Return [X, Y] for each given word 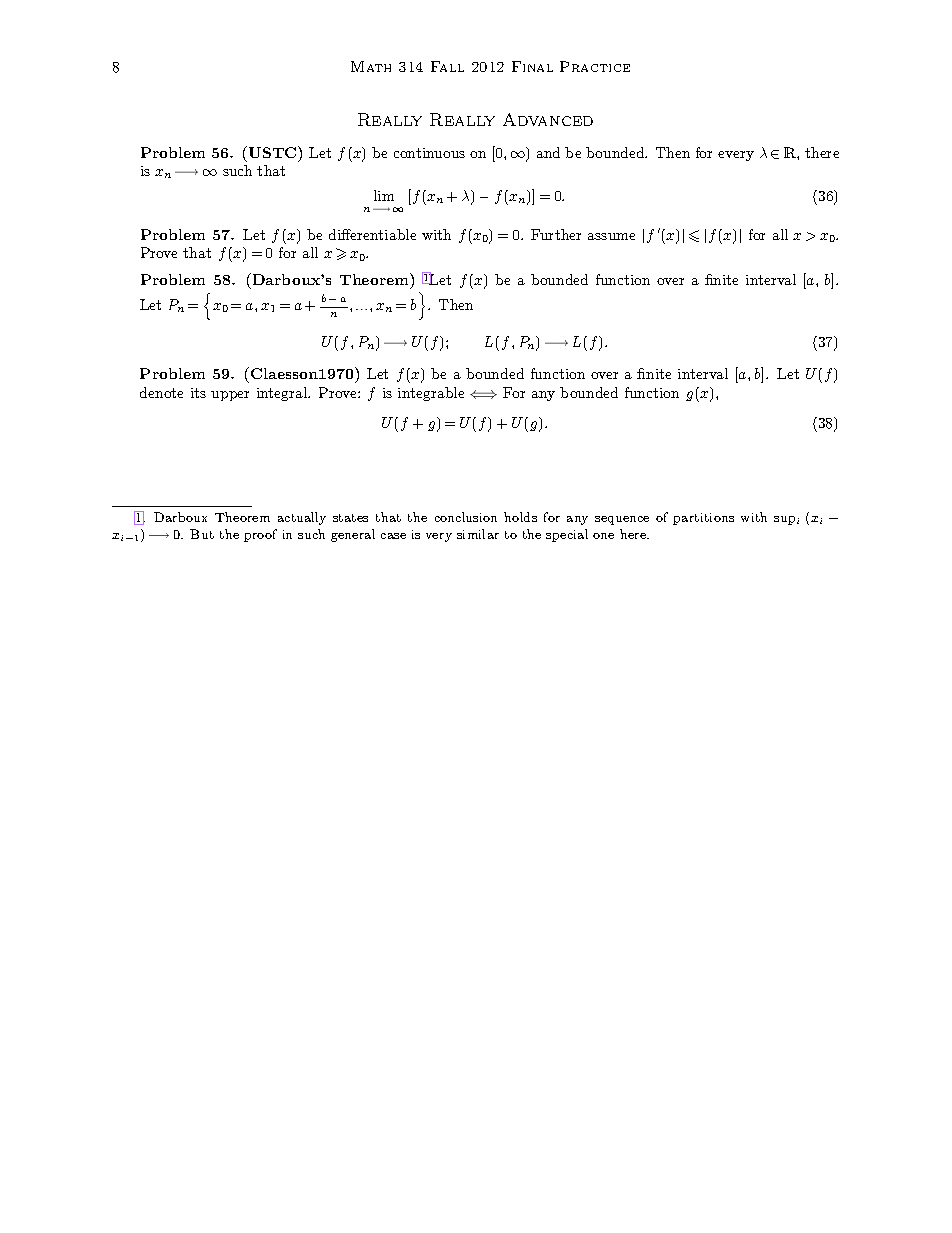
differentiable [372, 234]
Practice [595, 66]
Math [371, 66]
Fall [447, 66]
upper [230, 396]
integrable [431, 394]
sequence [622, 520]
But [202, 534]
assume [611, 236]
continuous [429, 153]
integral [283, 394]
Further [556, 234]
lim [384, 195]
